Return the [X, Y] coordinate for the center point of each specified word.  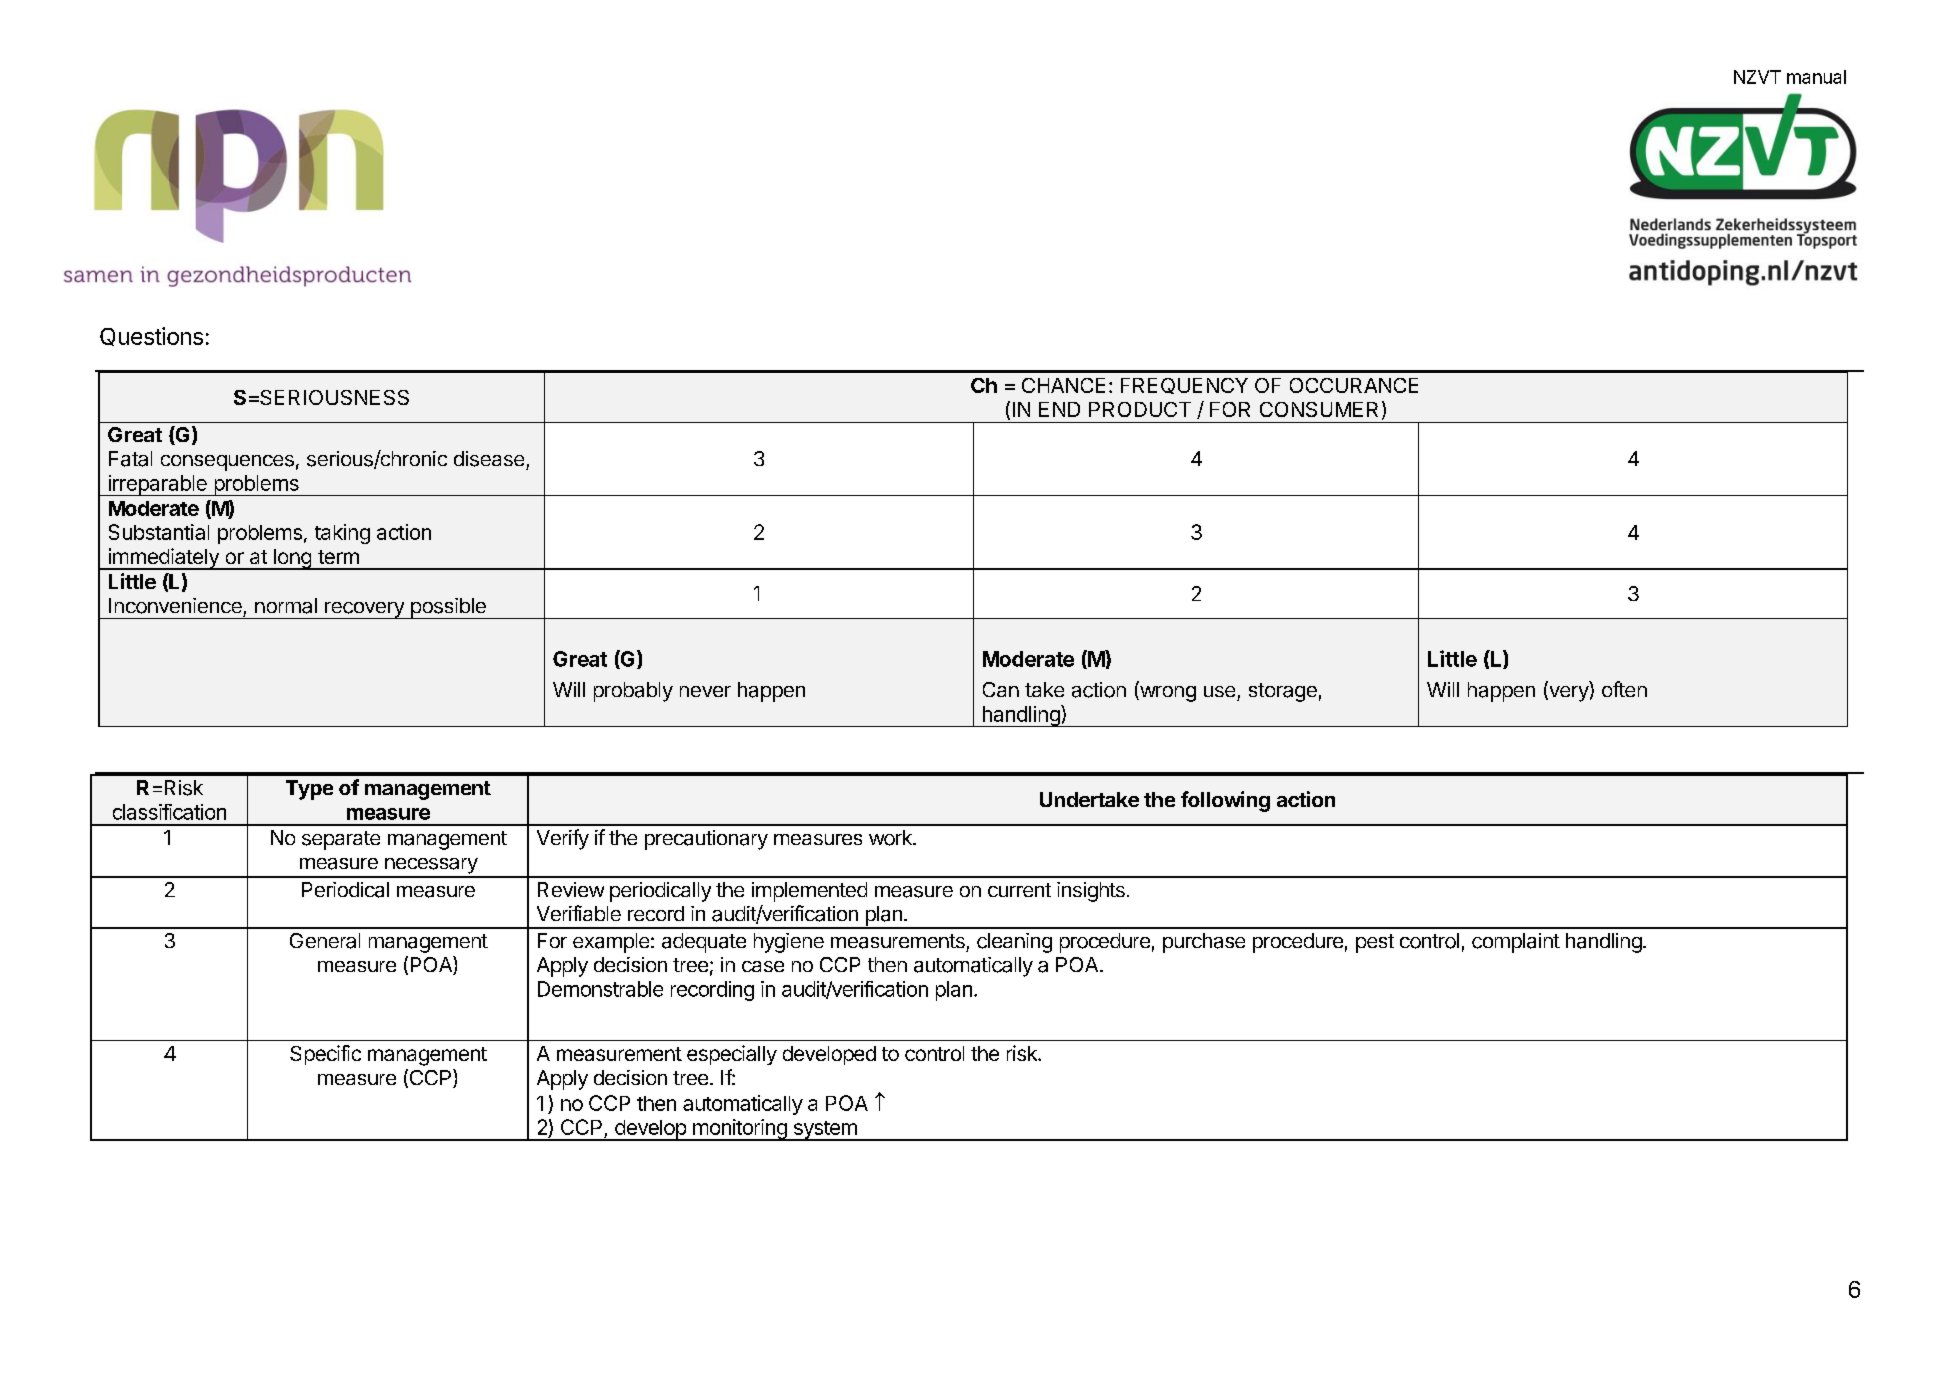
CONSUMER [1319, 409]
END [1059, 409]
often [1624, 689]
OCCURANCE [1354, 385]
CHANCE [1063, 385]
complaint [1516, 943]
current [1019, 890]
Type [309, 790]
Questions [151, 336]
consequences [227, 463]
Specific [325, 1055]
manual [1816, 77]
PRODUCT [1140, 409]
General [325, 941]
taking [342, 534]
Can [1001, 689]
